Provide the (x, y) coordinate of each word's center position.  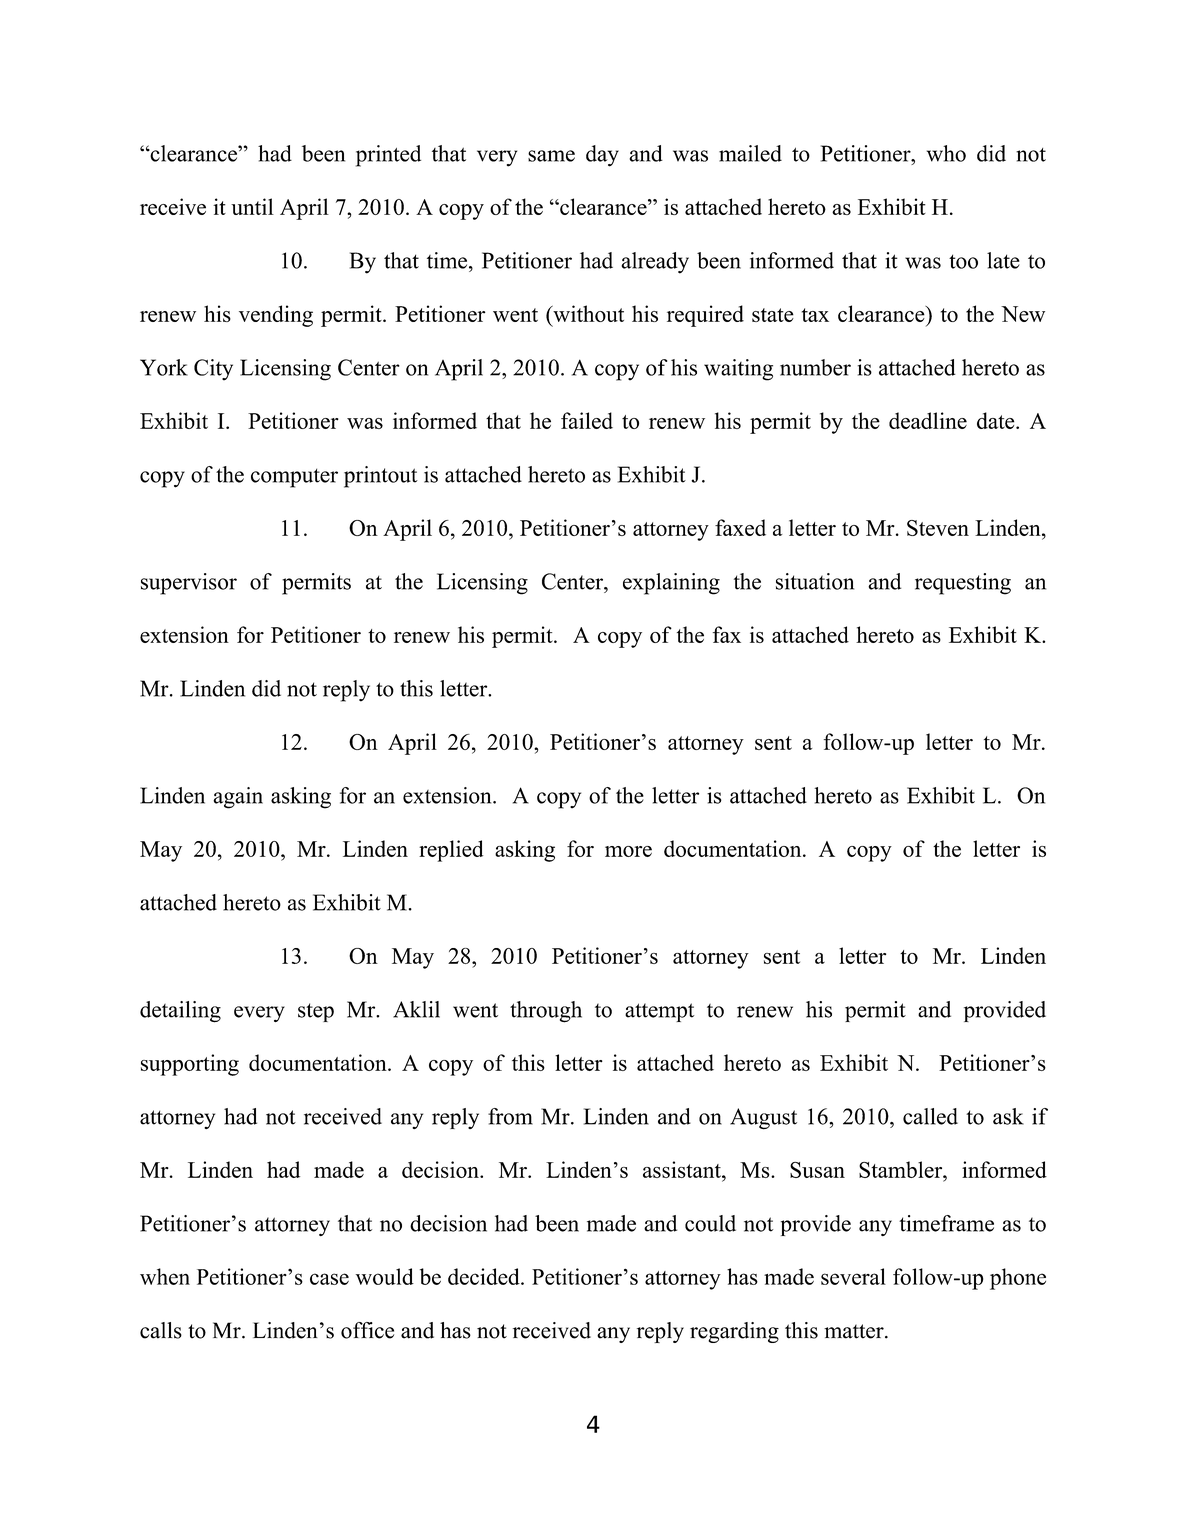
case (329, 1279)
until (252, 206)
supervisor (189, 584)
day (602, 156)
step (316, 1012)
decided (485, 1276)
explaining (671, 584)
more (628, 851)
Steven (938, 528)
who (946, 153)
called (930, 1116)
